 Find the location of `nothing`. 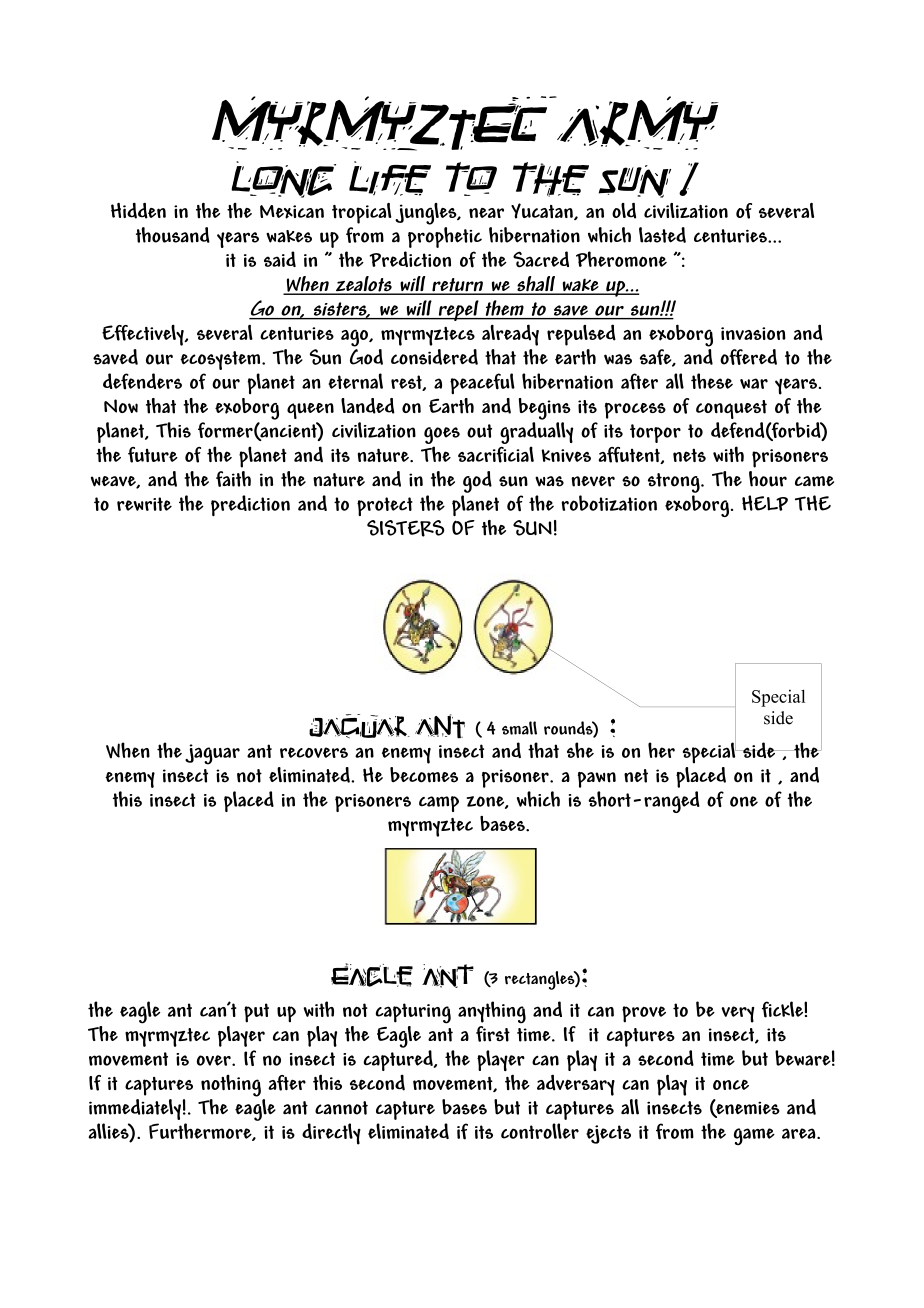

nothing is located at coordinates (231, 1085).
